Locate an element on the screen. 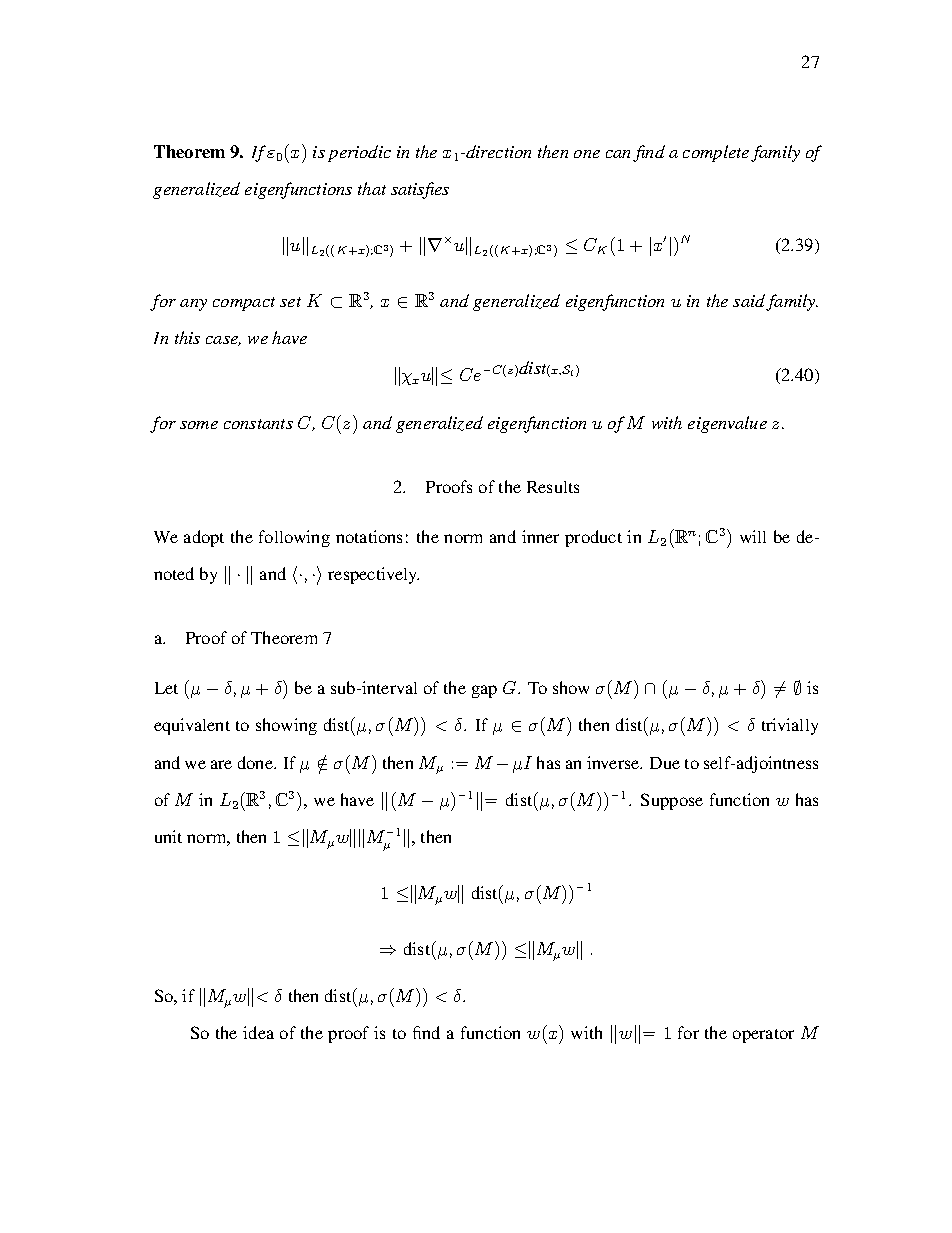 This screenshot has width=952, height=1233. idea is located at coordinates (258, 1032).
